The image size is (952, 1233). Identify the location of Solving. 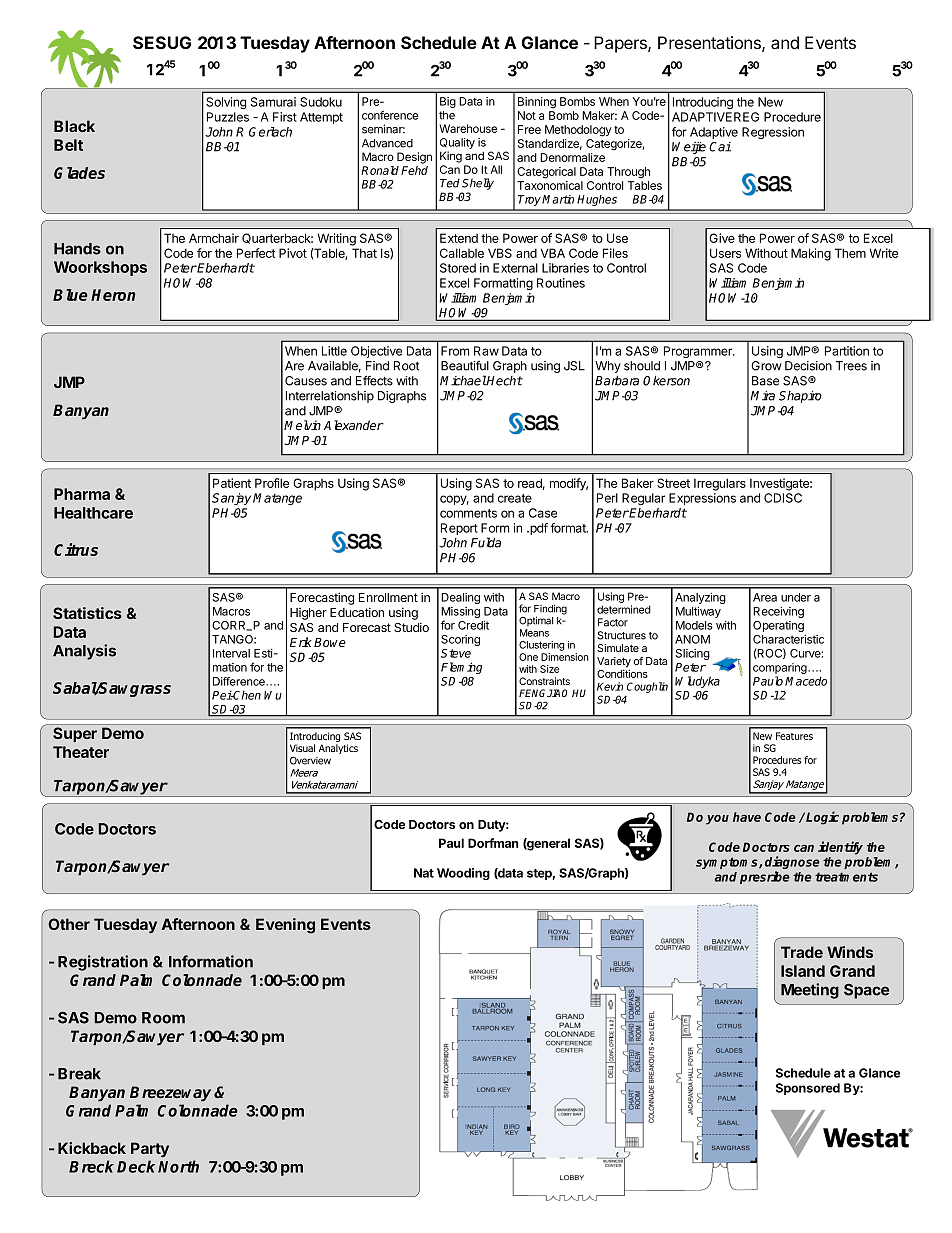
(226, 103).
